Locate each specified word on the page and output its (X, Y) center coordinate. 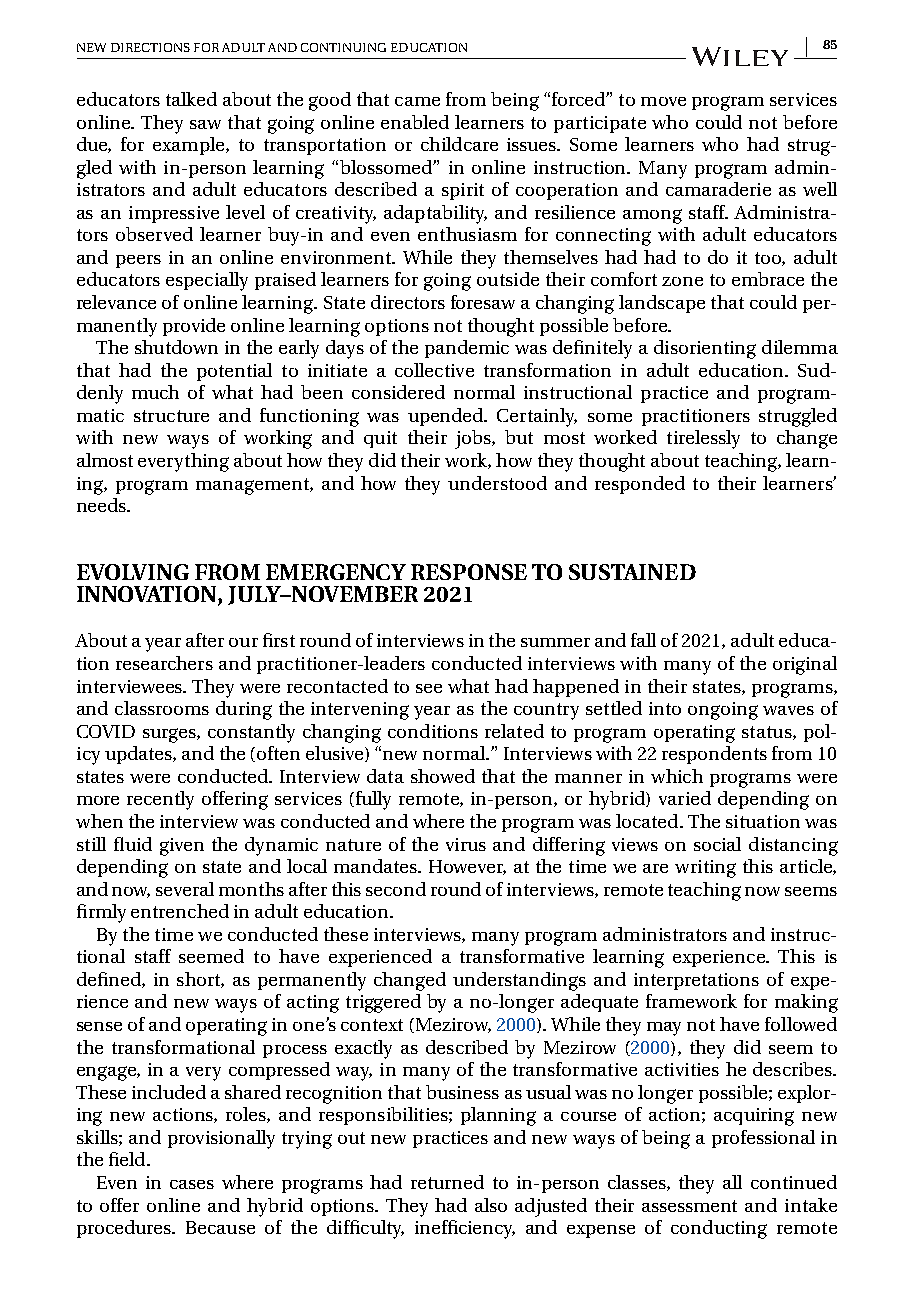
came (417, 101)
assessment (689, 1206)
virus (466, 844)
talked (191, 99)
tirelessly (703, 439)
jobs (474, 439)
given (182, 847)
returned (447, 1182)
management (253, 486)
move (663, 101)
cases (192, 1184)
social (717, 844)
